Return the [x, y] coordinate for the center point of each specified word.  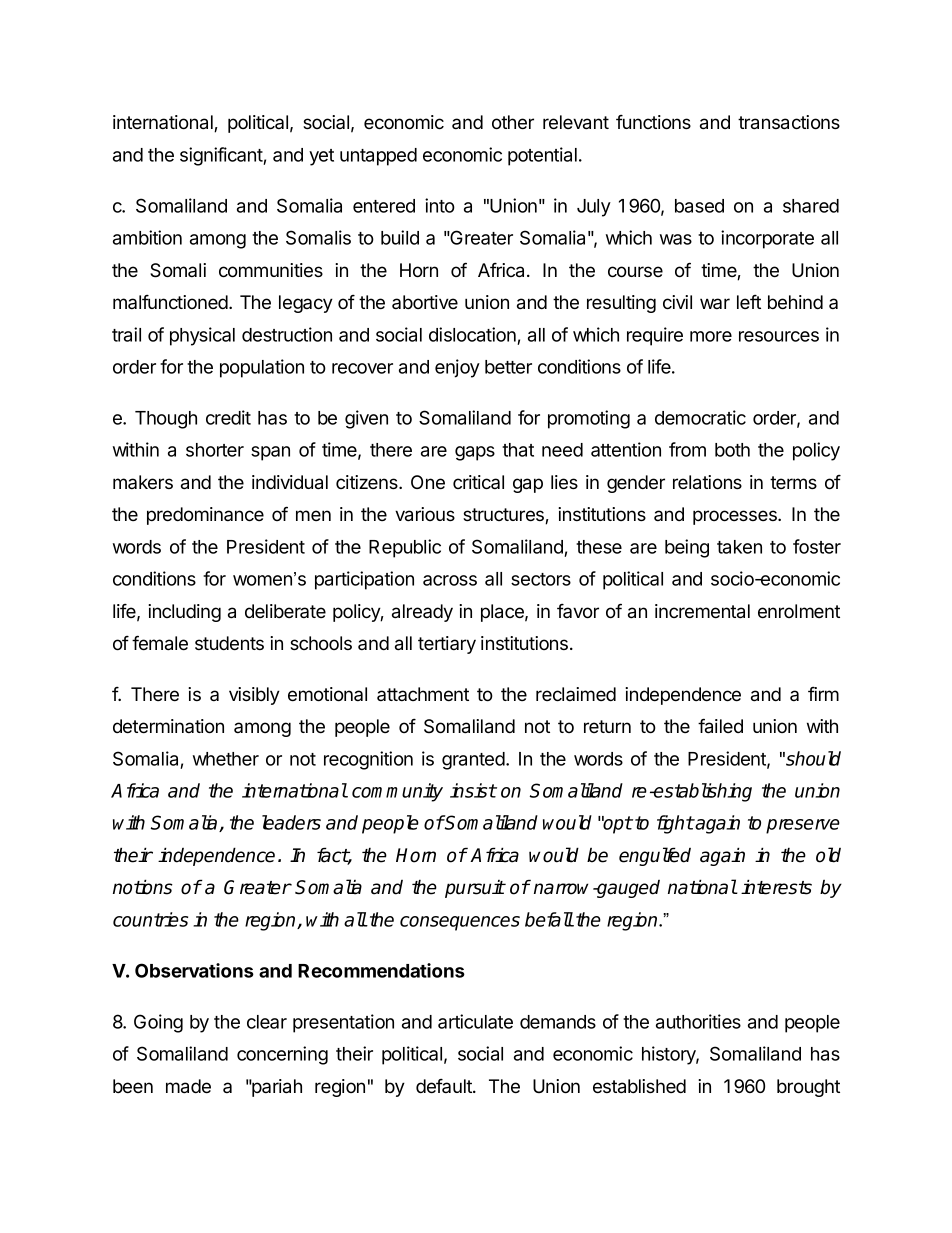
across [450, 580]
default [445, 1086]
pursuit [475, 889]
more [711, 336]
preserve [803, 826]
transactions [789, 122]
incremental [702, 611]
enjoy [457, 368]
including [184, 613]
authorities [698, 1021]
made [188, 1086]
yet [321, 157]
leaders [291, 822]
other [513, 122]
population [262, 368]
